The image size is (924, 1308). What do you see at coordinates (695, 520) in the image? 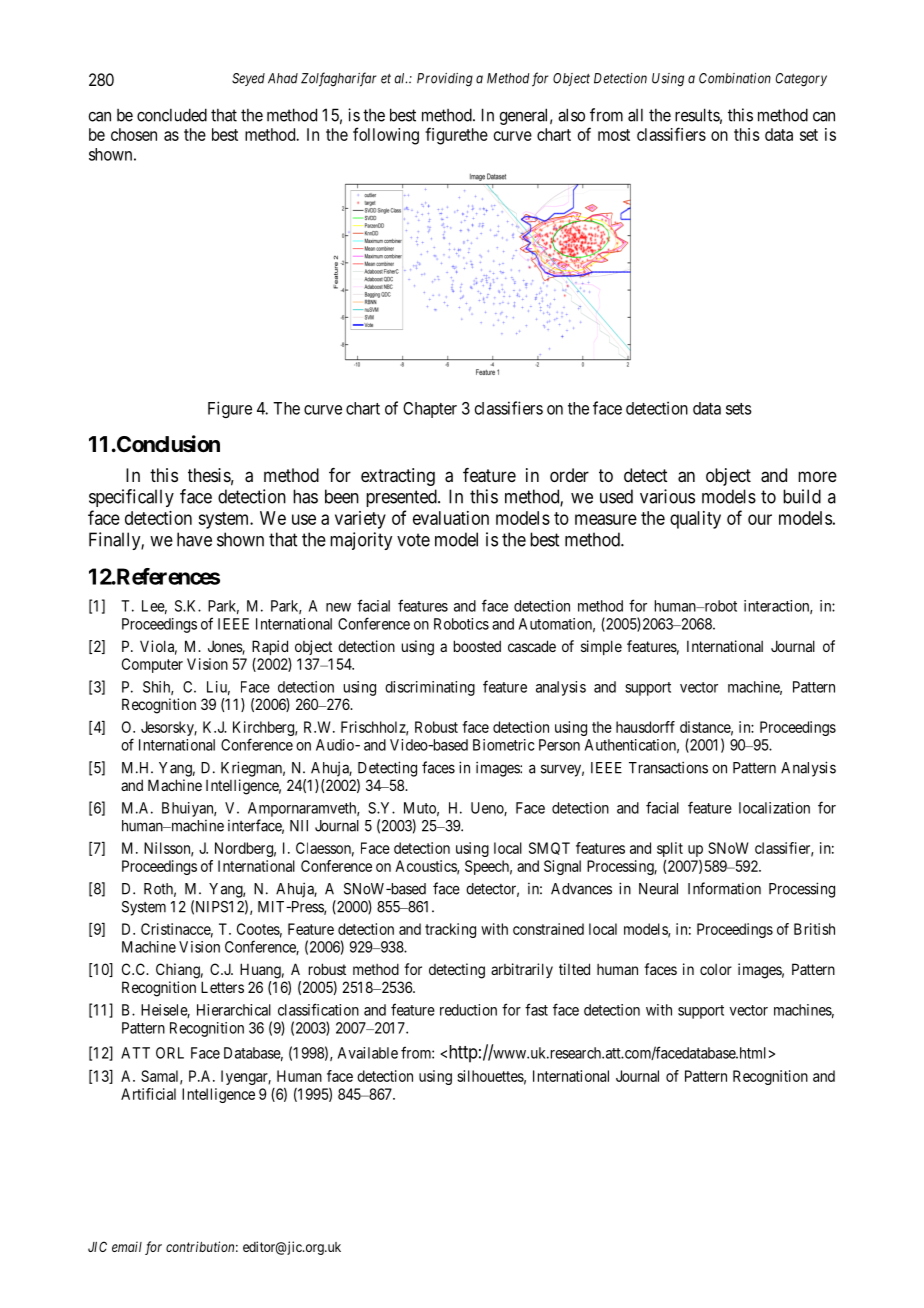
I see `quality` at bounding box center [695, 520].
